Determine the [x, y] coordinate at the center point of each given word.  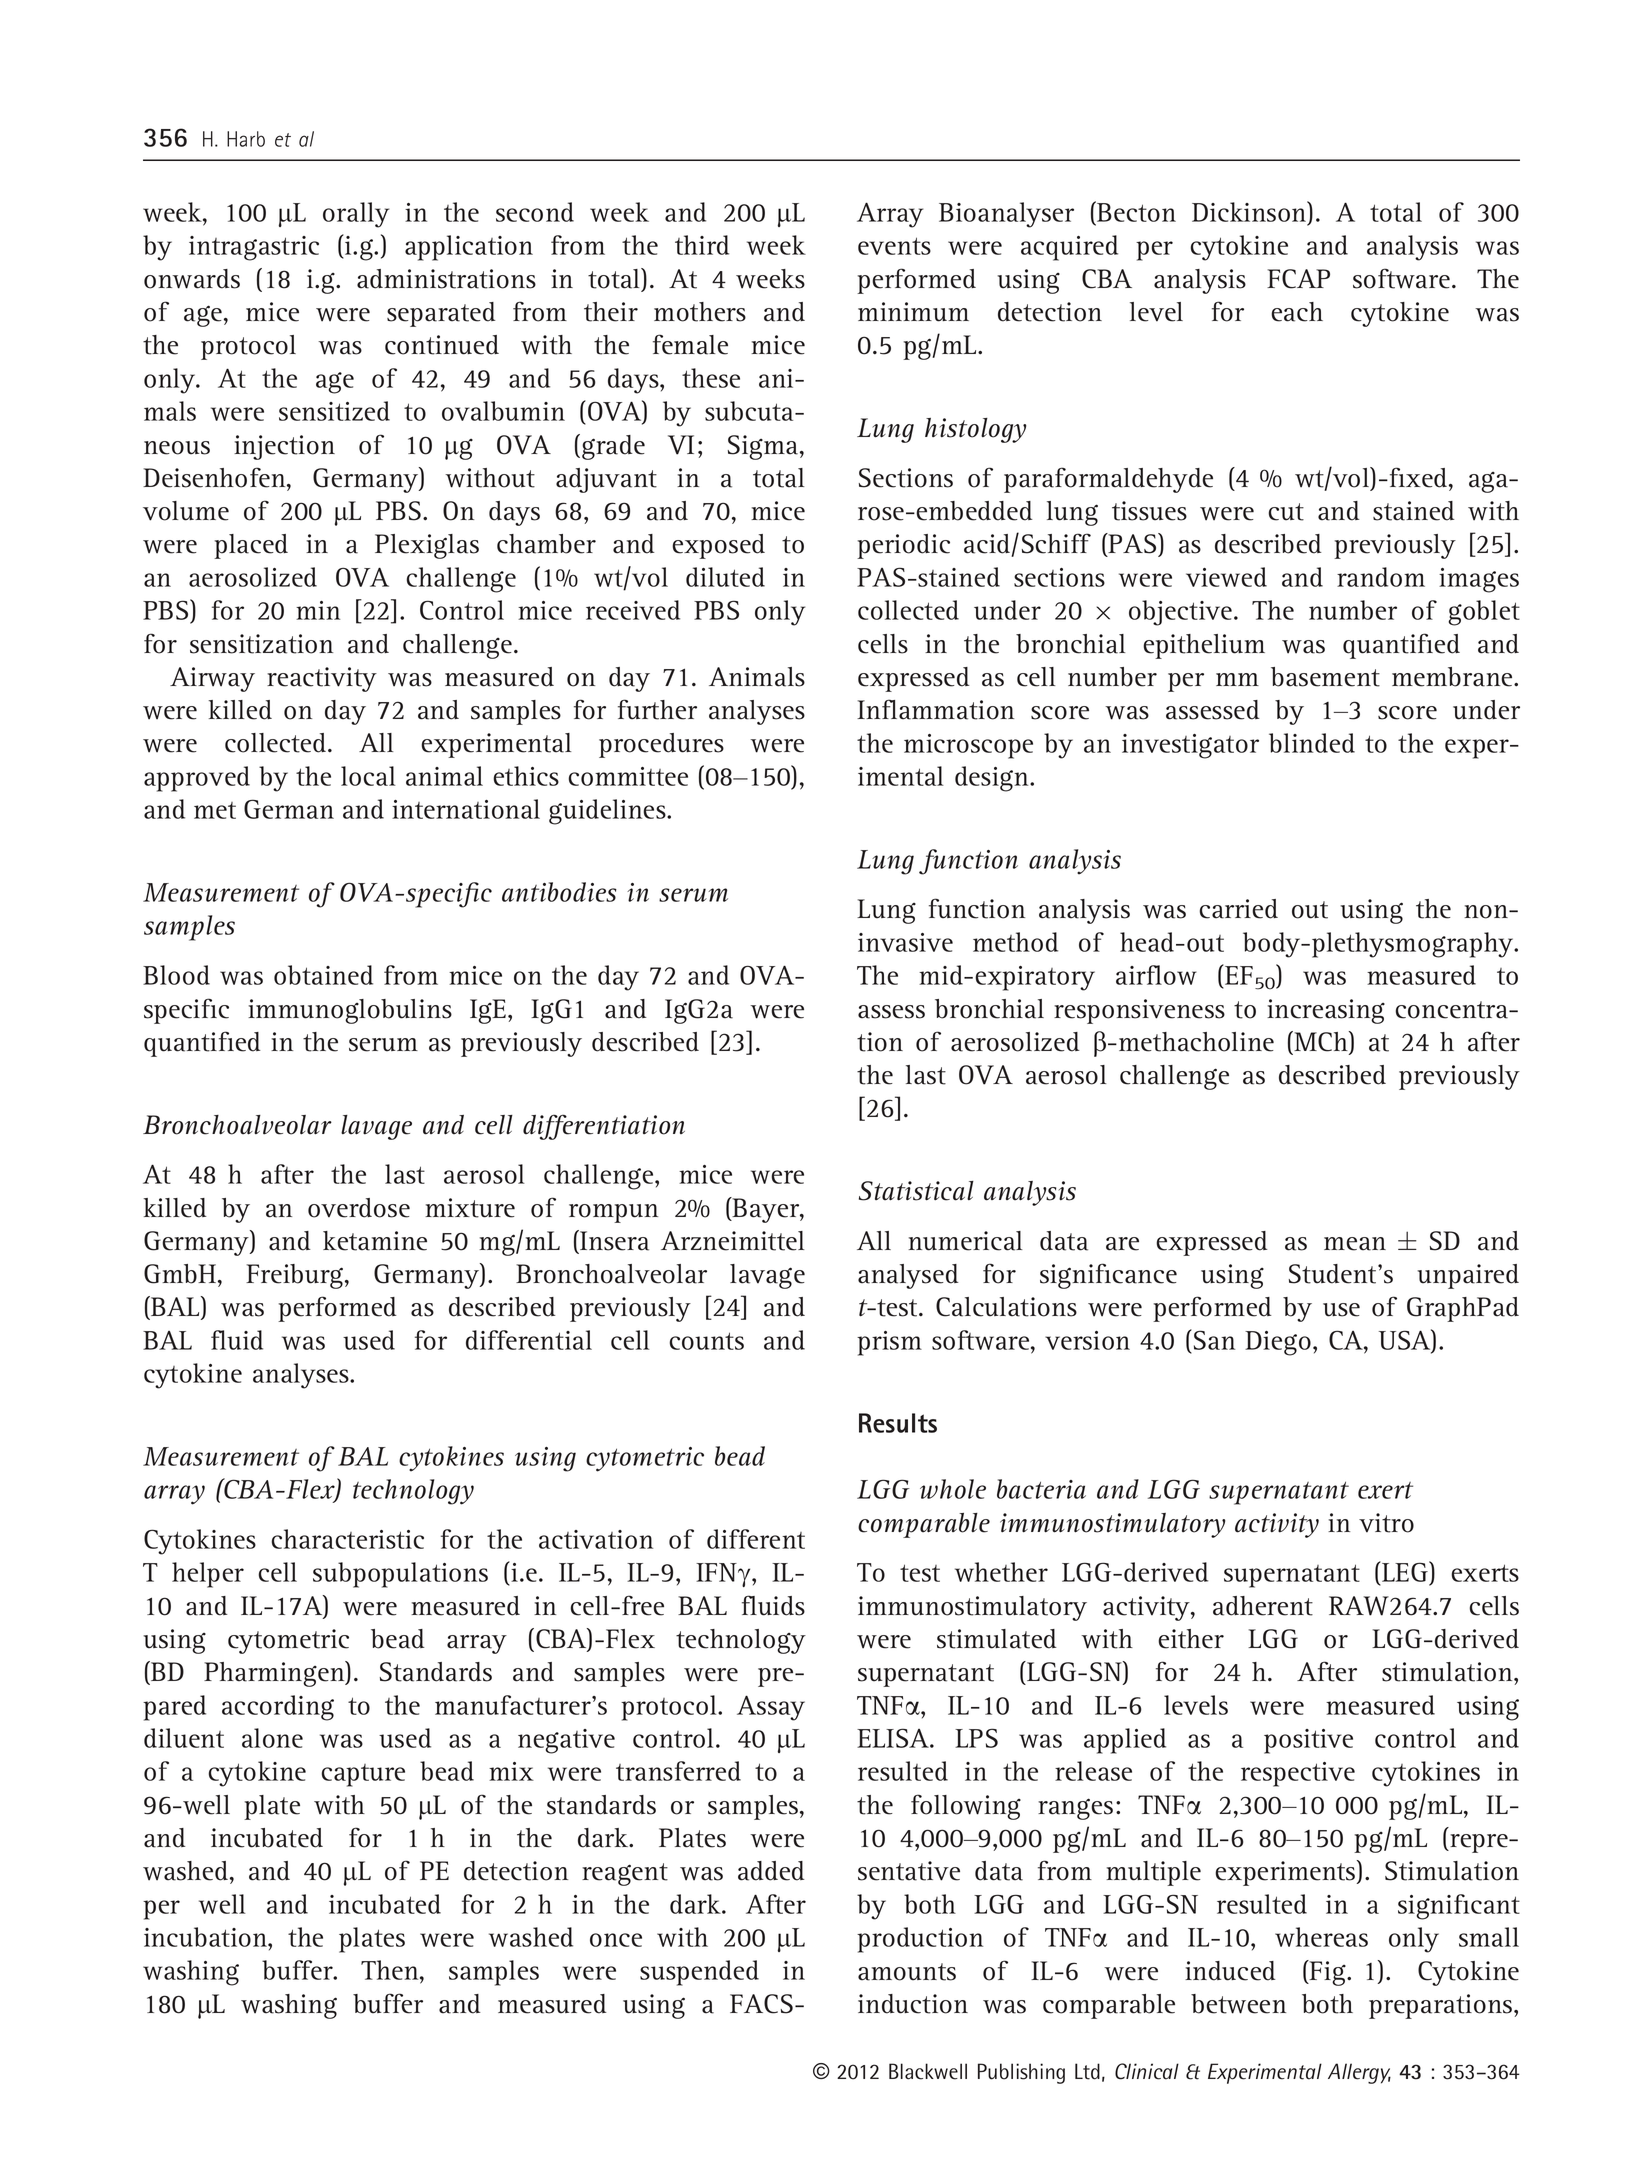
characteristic [347, 1539]
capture [363, 1775]
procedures [661, 745]
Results [898, 1423]
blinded [1312, 743]
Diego [1278, 1343]
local [368, 776]
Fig [1327, 1973]
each [1297, 312]
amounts [907, 1972]
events [894, 246]
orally [356, 215]
